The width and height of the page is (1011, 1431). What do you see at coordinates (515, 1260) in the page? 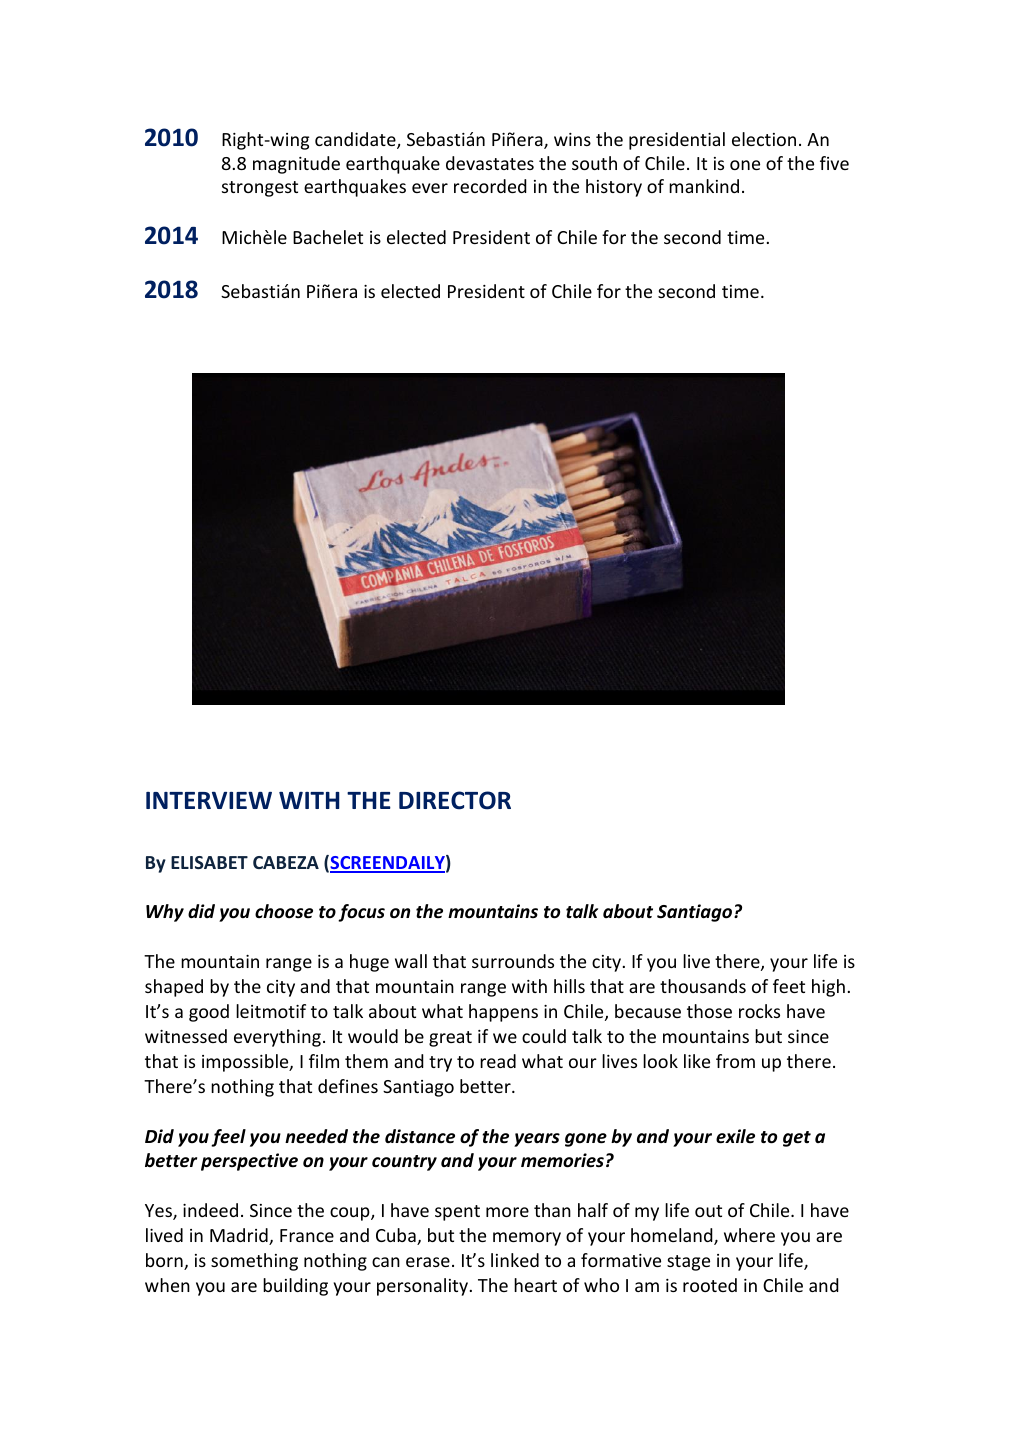
I see `linked` at bounding box center [515, 1260].
